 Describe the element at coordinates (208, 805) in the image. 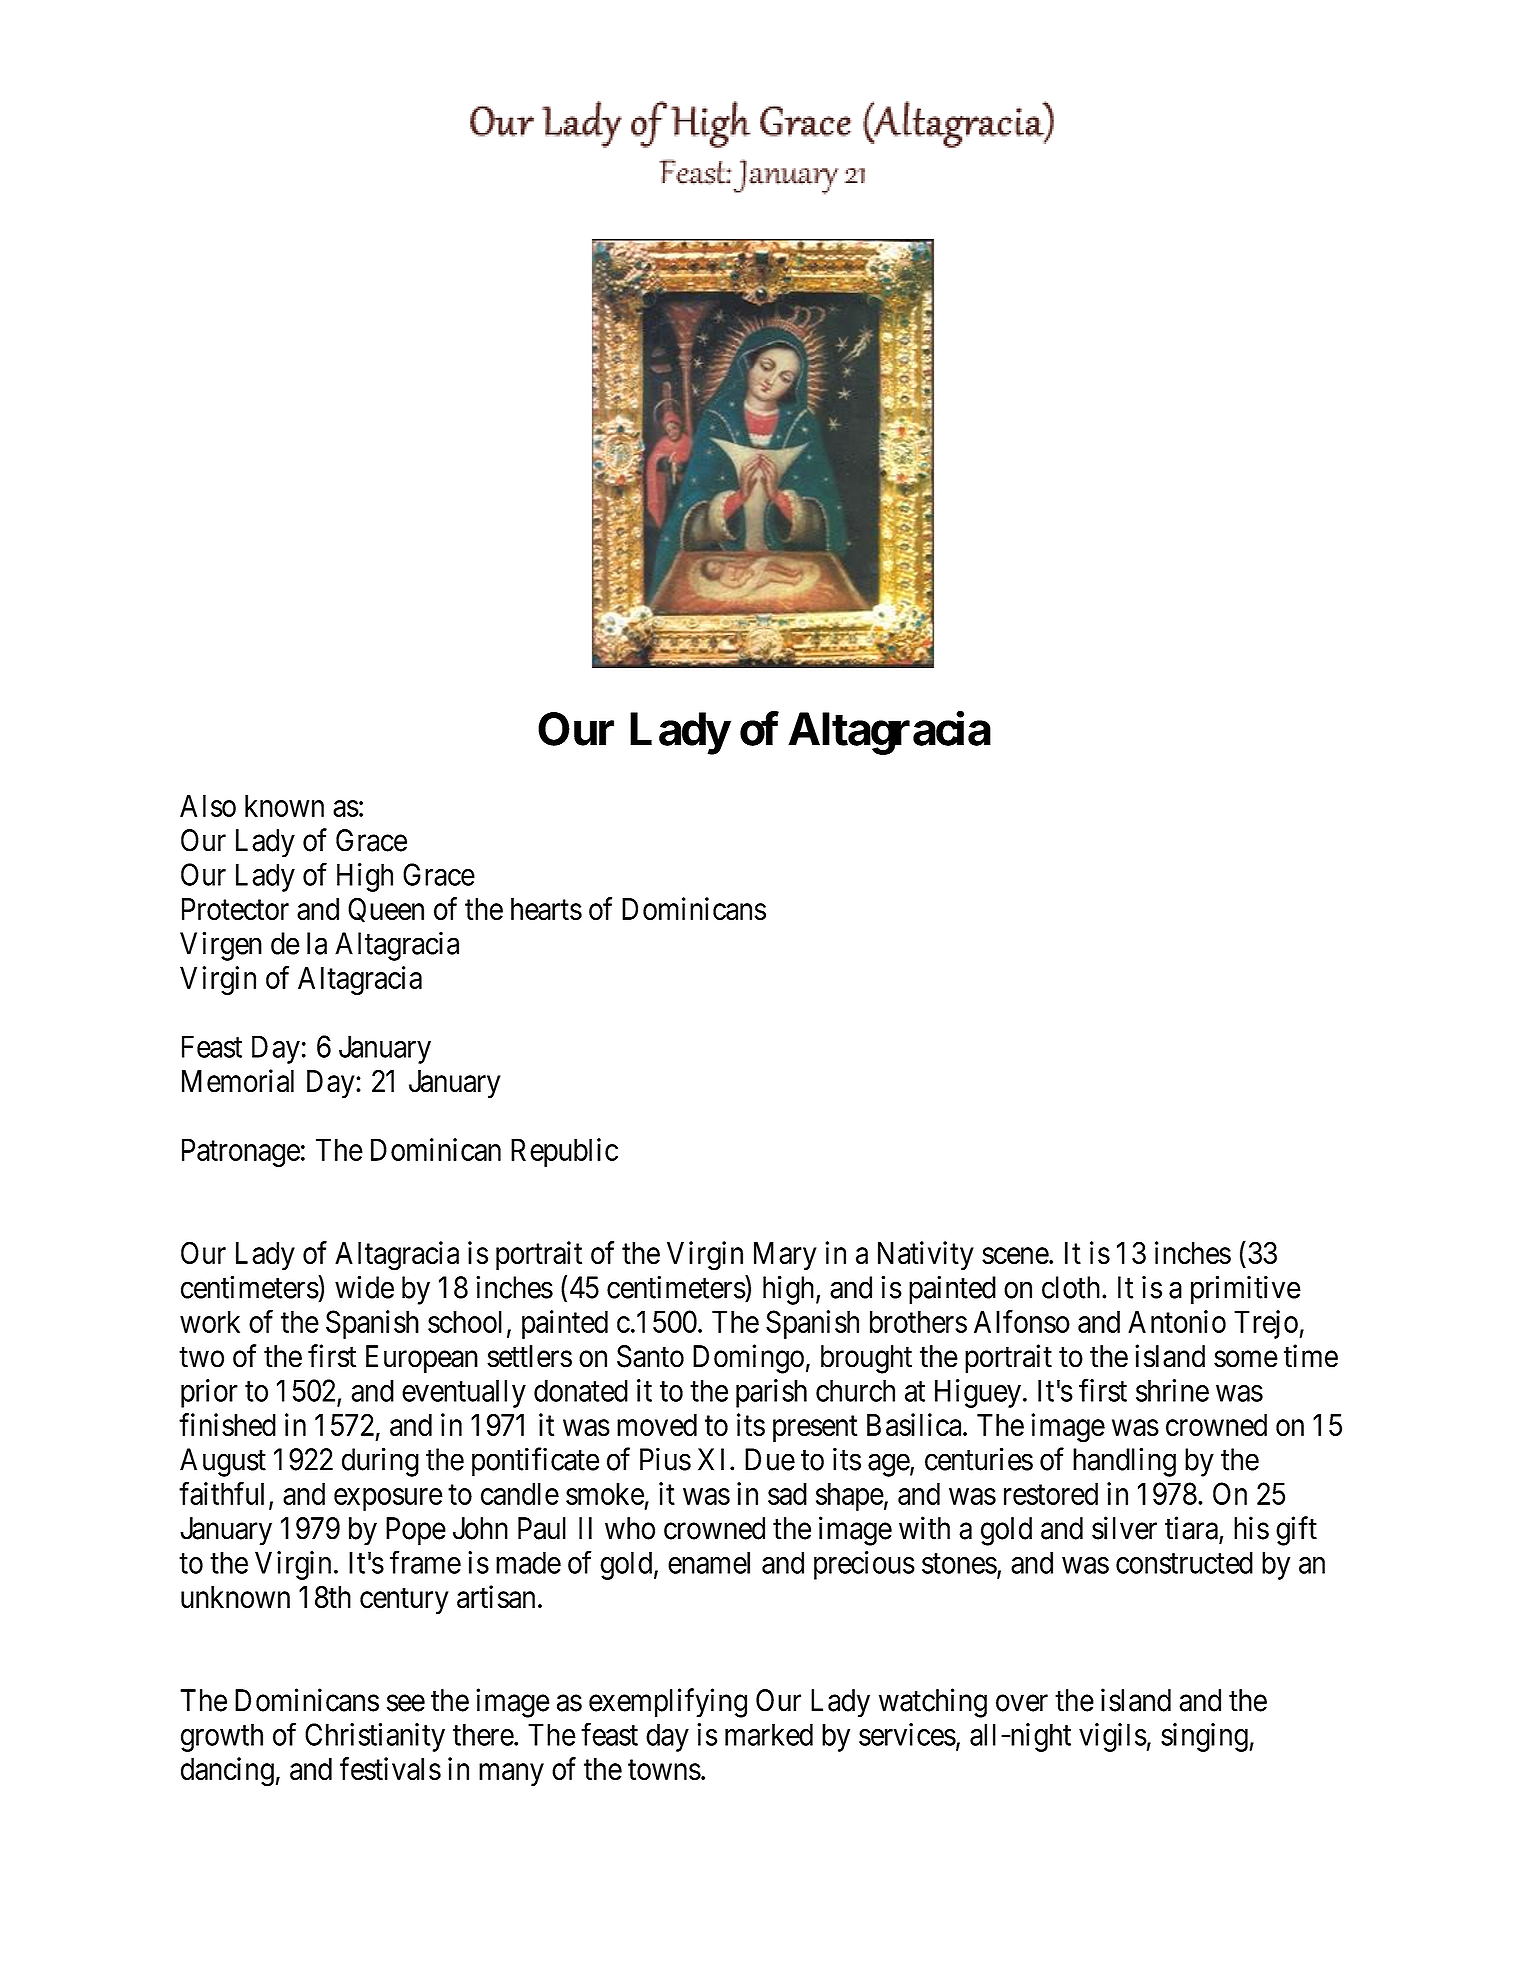

I see `Also` at that location.
